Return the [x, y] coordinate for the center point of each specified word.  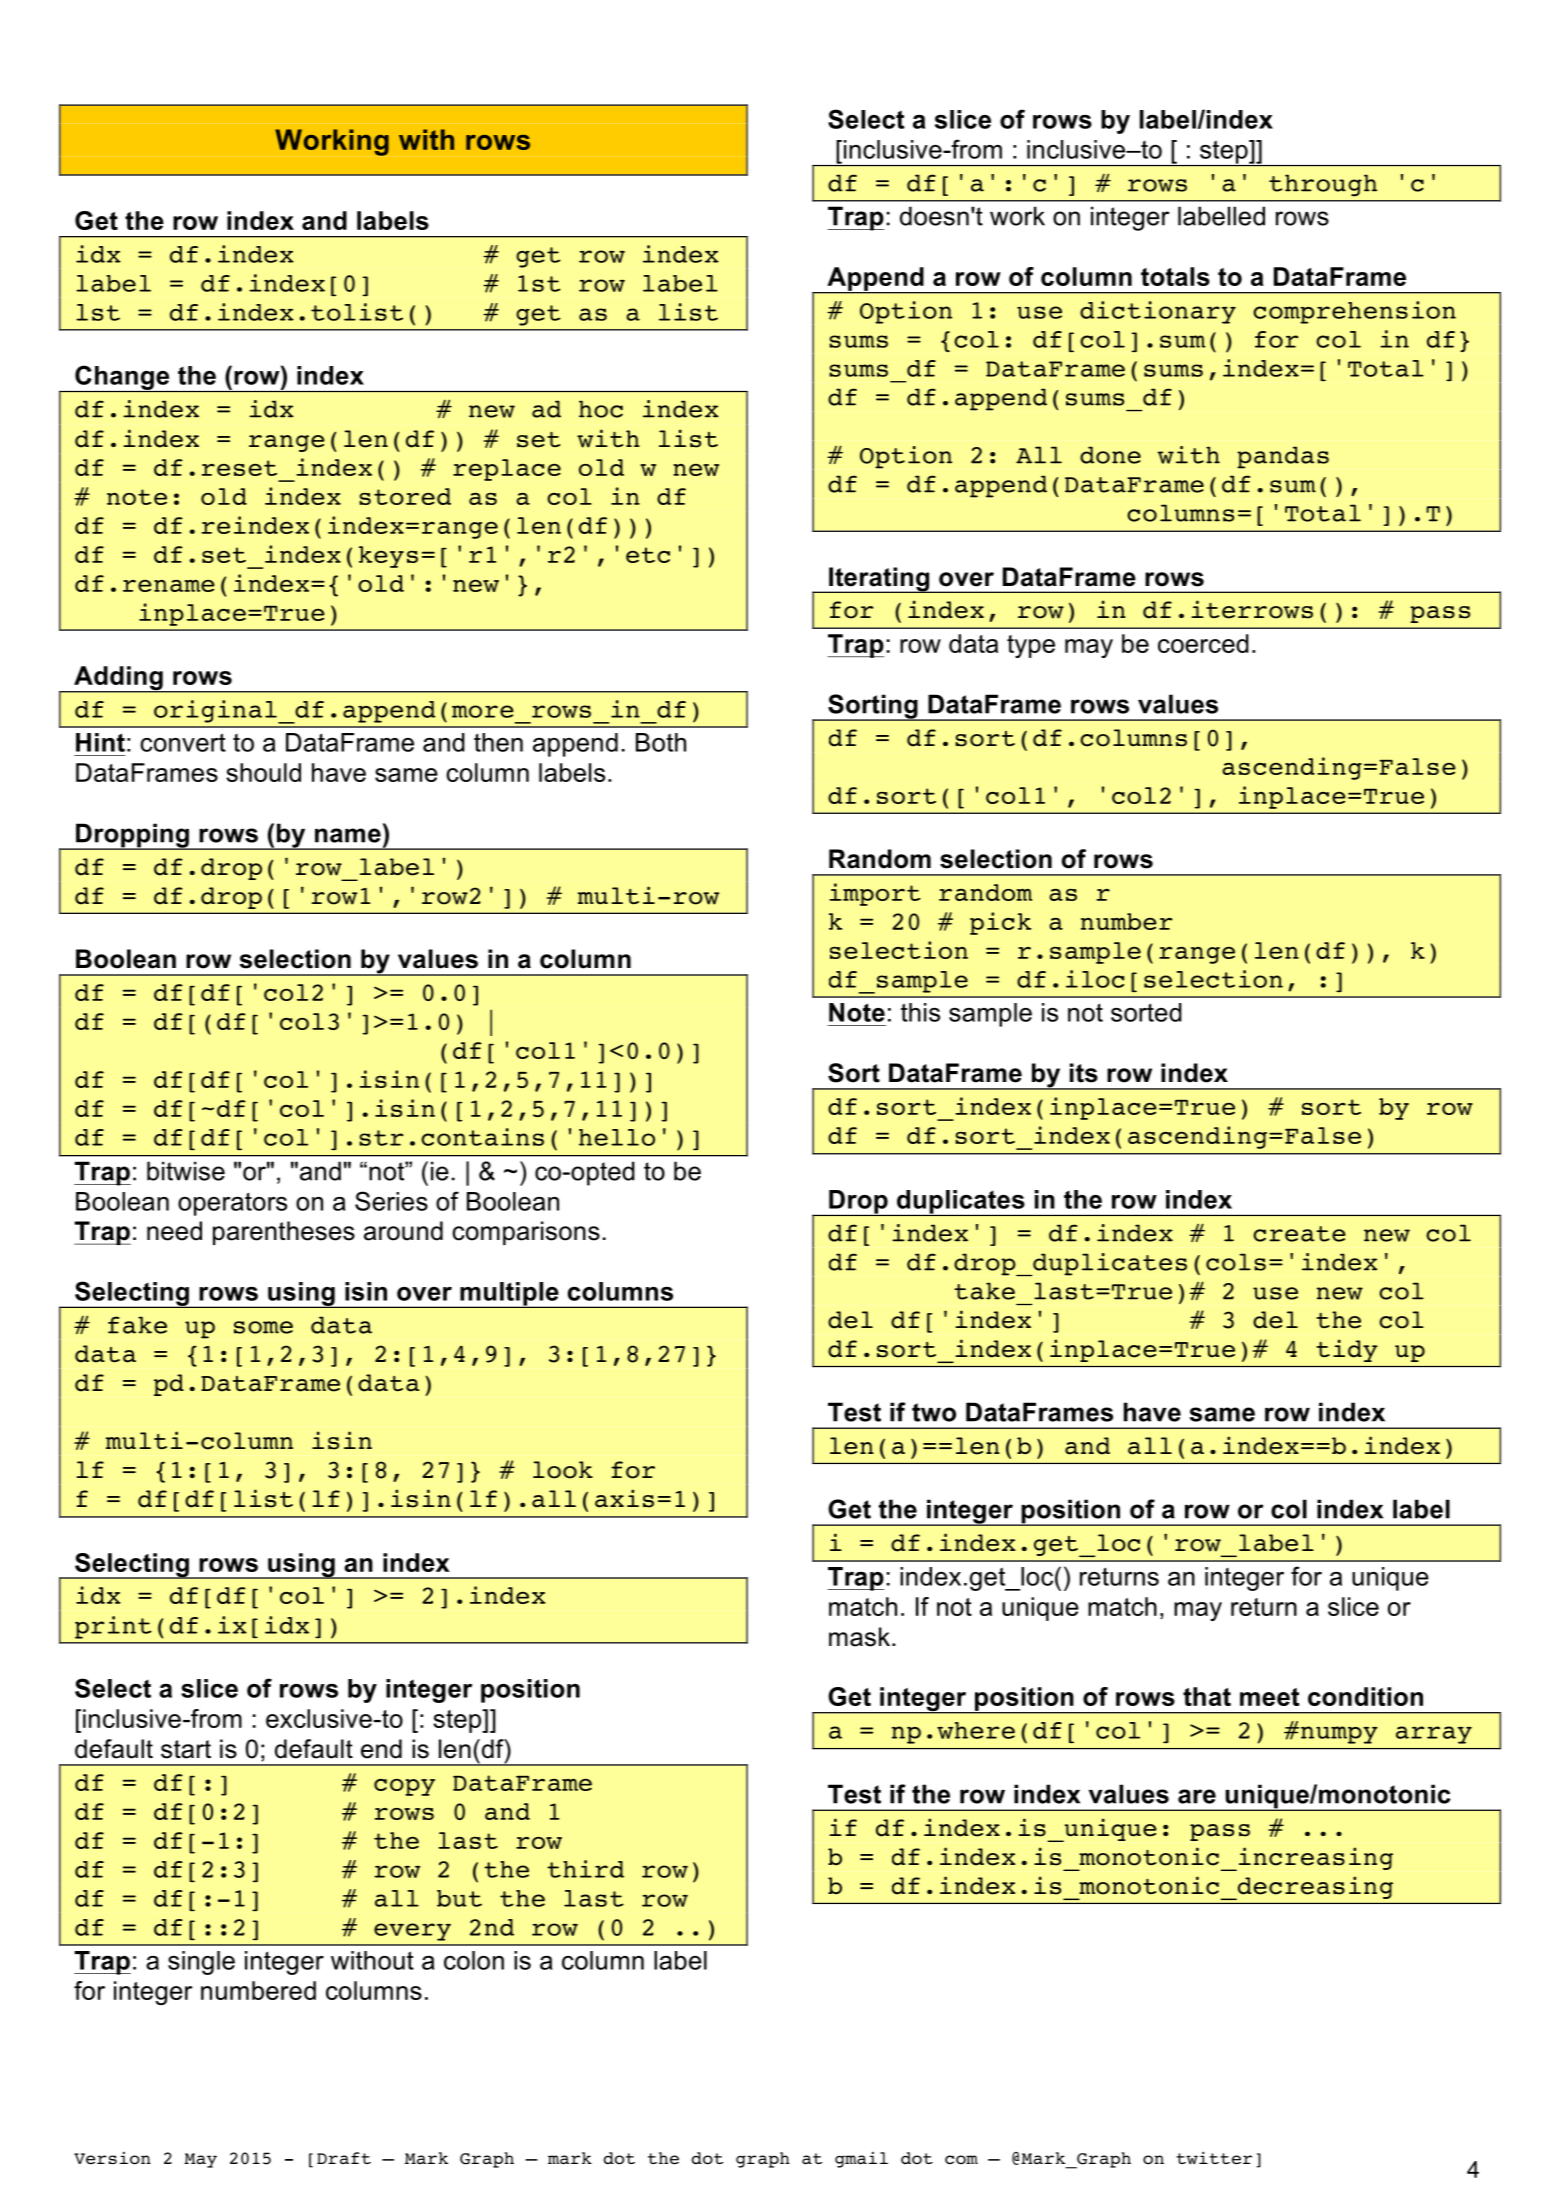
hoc [601, 409]
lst [98, 312]
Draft [344, 2158]
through [1323, 185]
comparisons [526, 1233]
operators [232, 1204]
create [1299, 1234]
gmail [861, 2160]
